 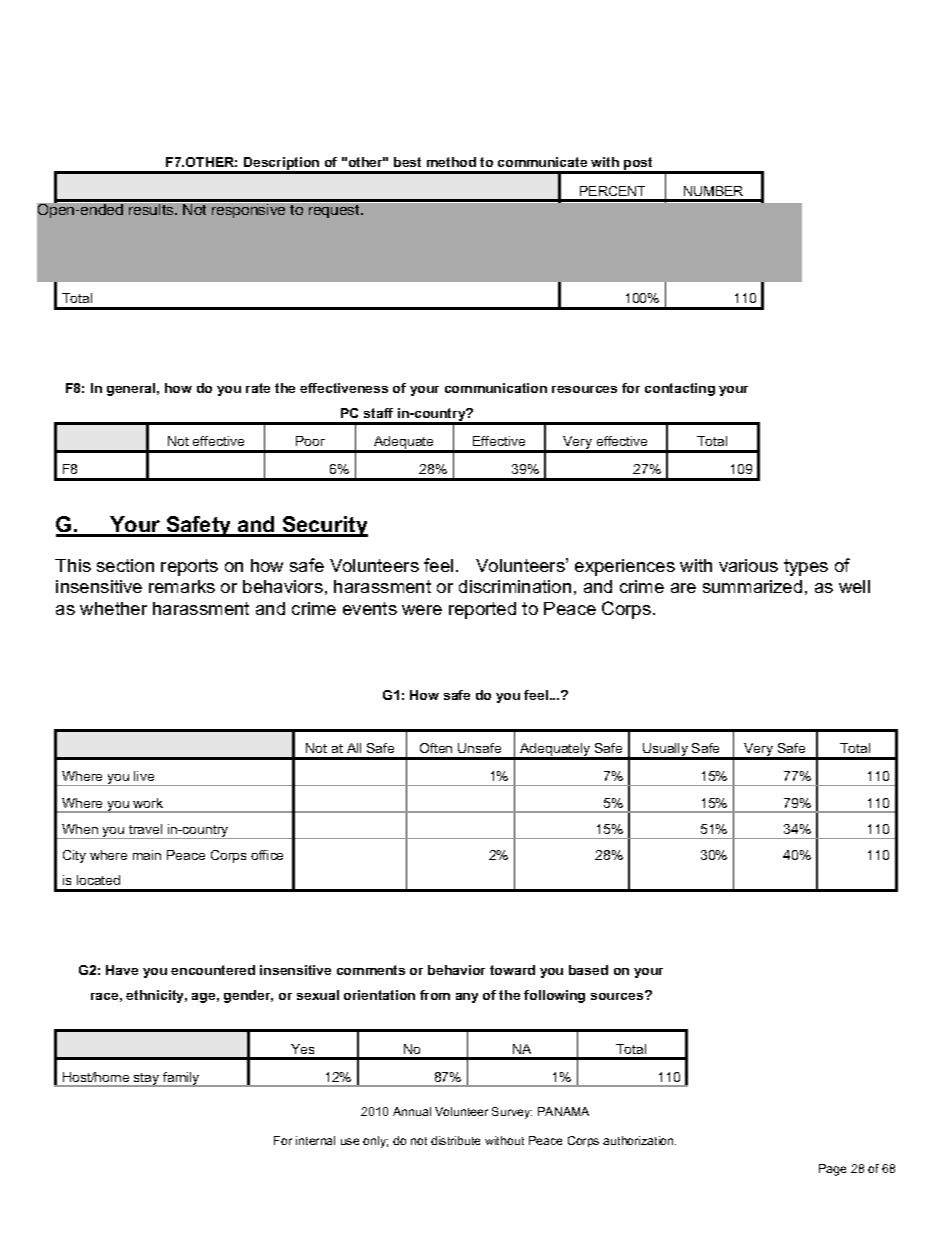 What do you see at coordinates (181, 1079) in the screenshot?
I see `family` at bounding box center [181, 1079].
